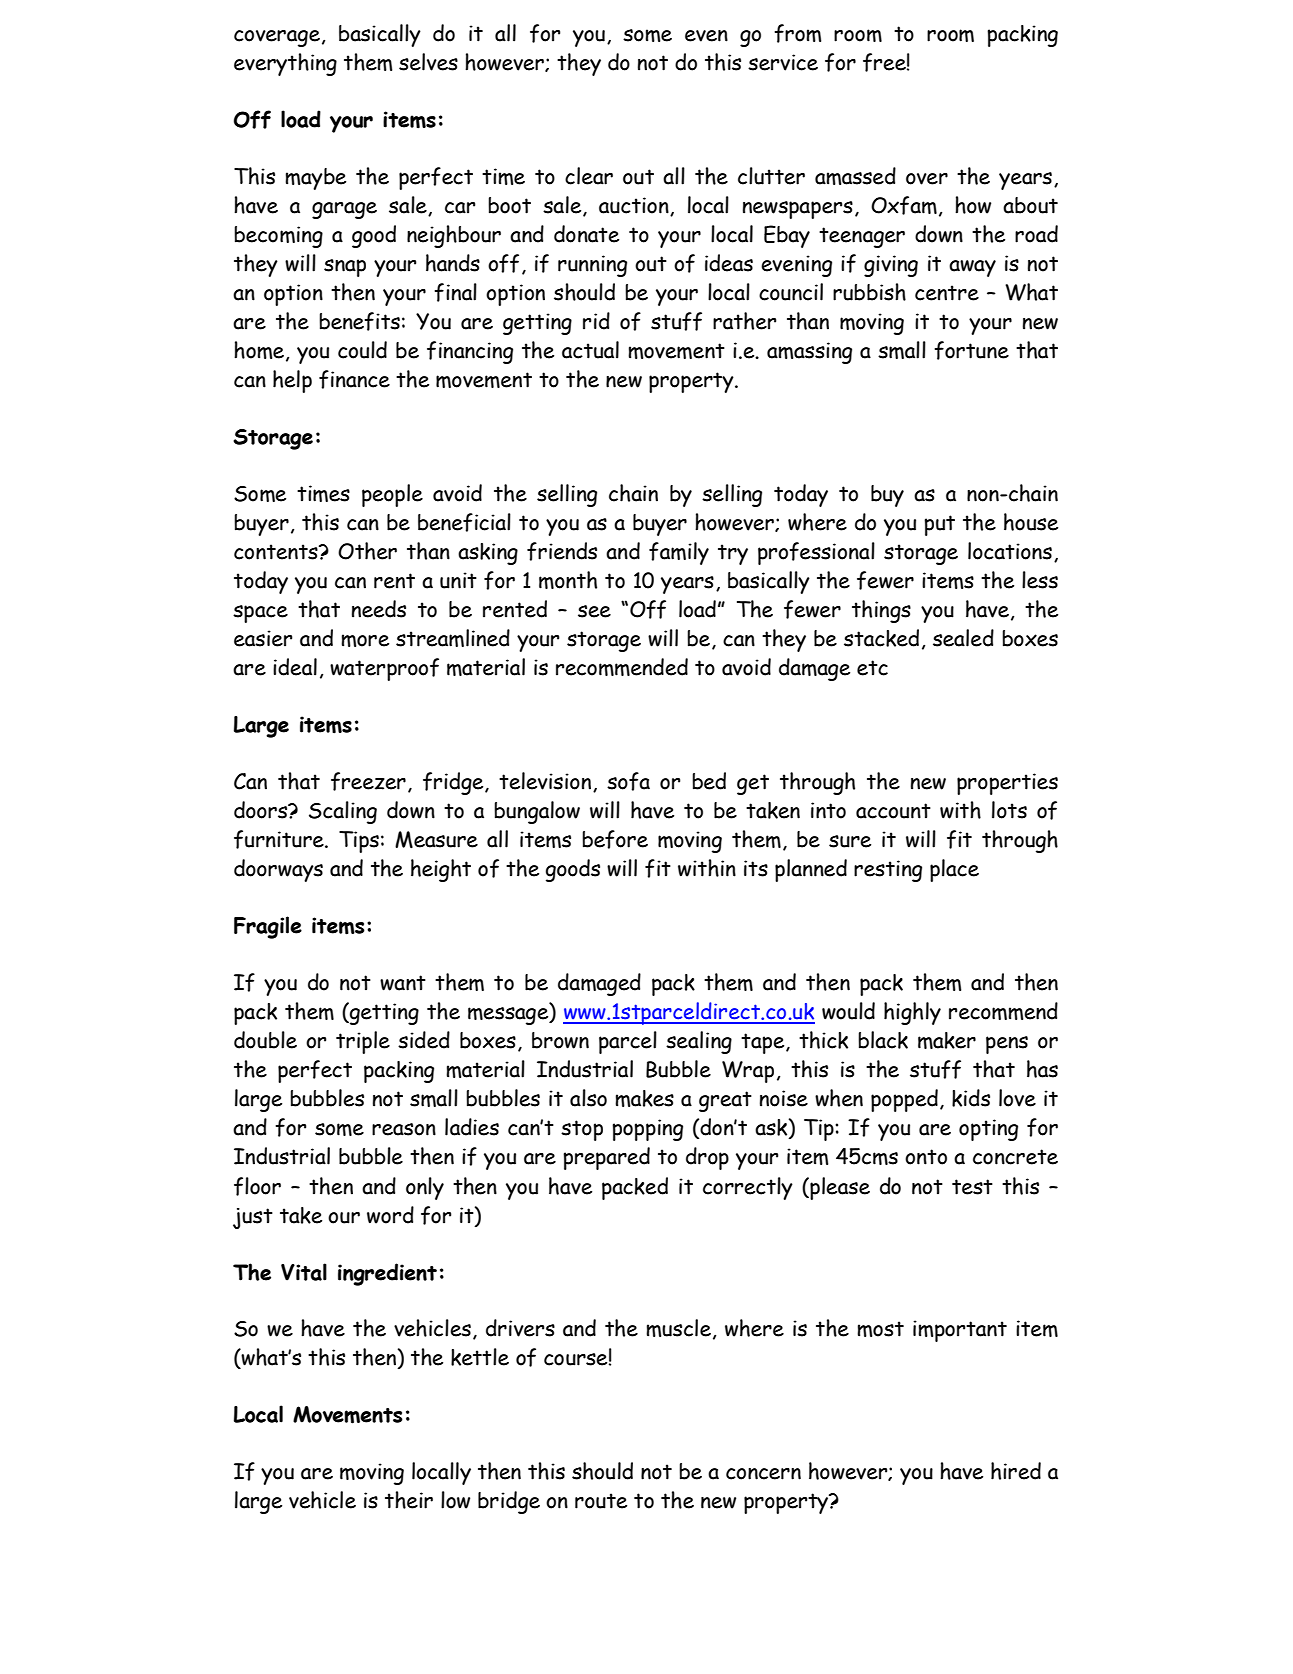  What do you see at coordinates (855, 176) in the image?
I see `amassed` at bounding box center [855, 176].
